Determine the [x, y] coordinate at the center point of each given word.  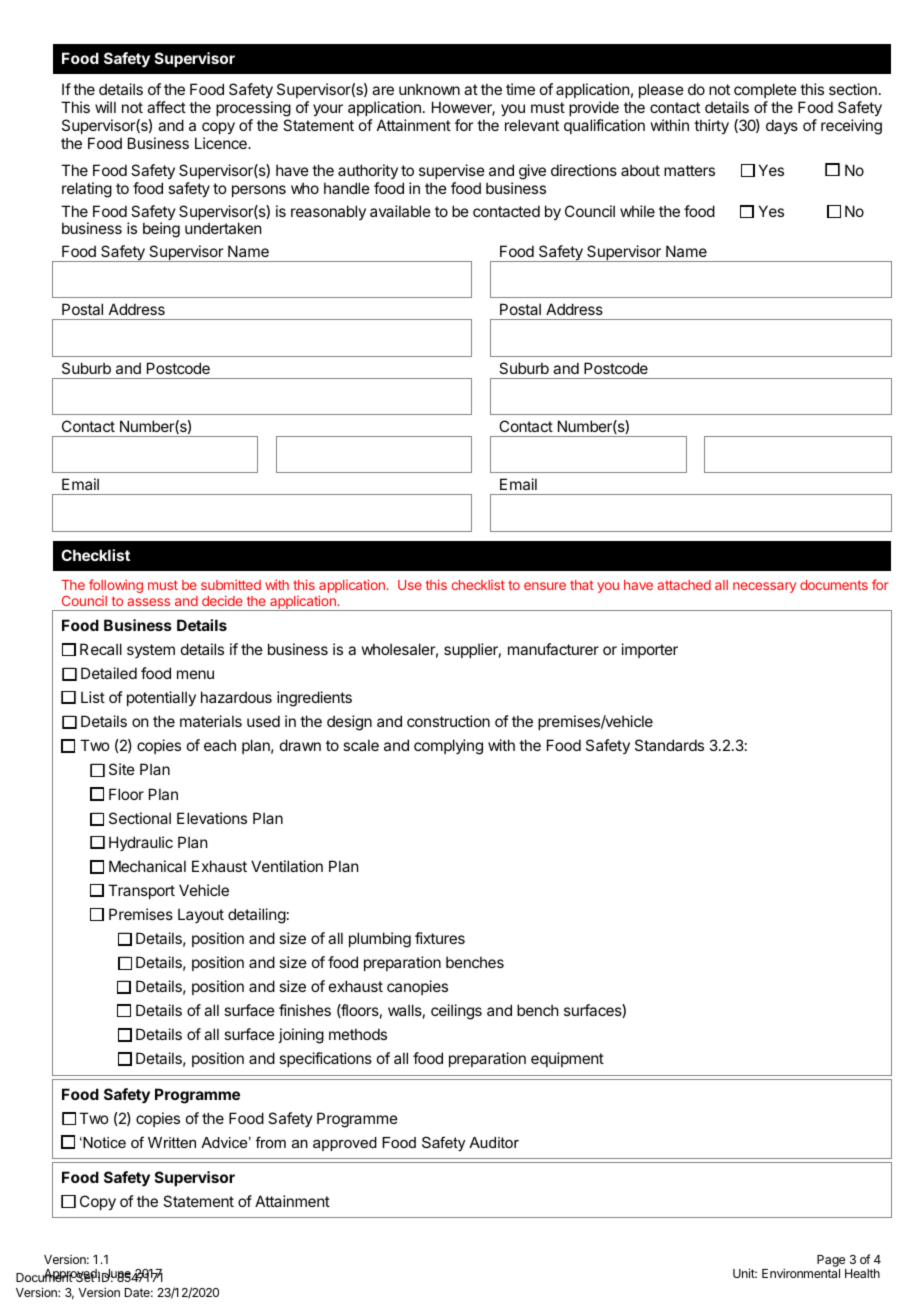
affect [166, 107]
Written [172, 1142]
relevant [532, 125]
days [782, 126]
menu [195, 674]
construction [448, 721]
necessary [764, 587]
